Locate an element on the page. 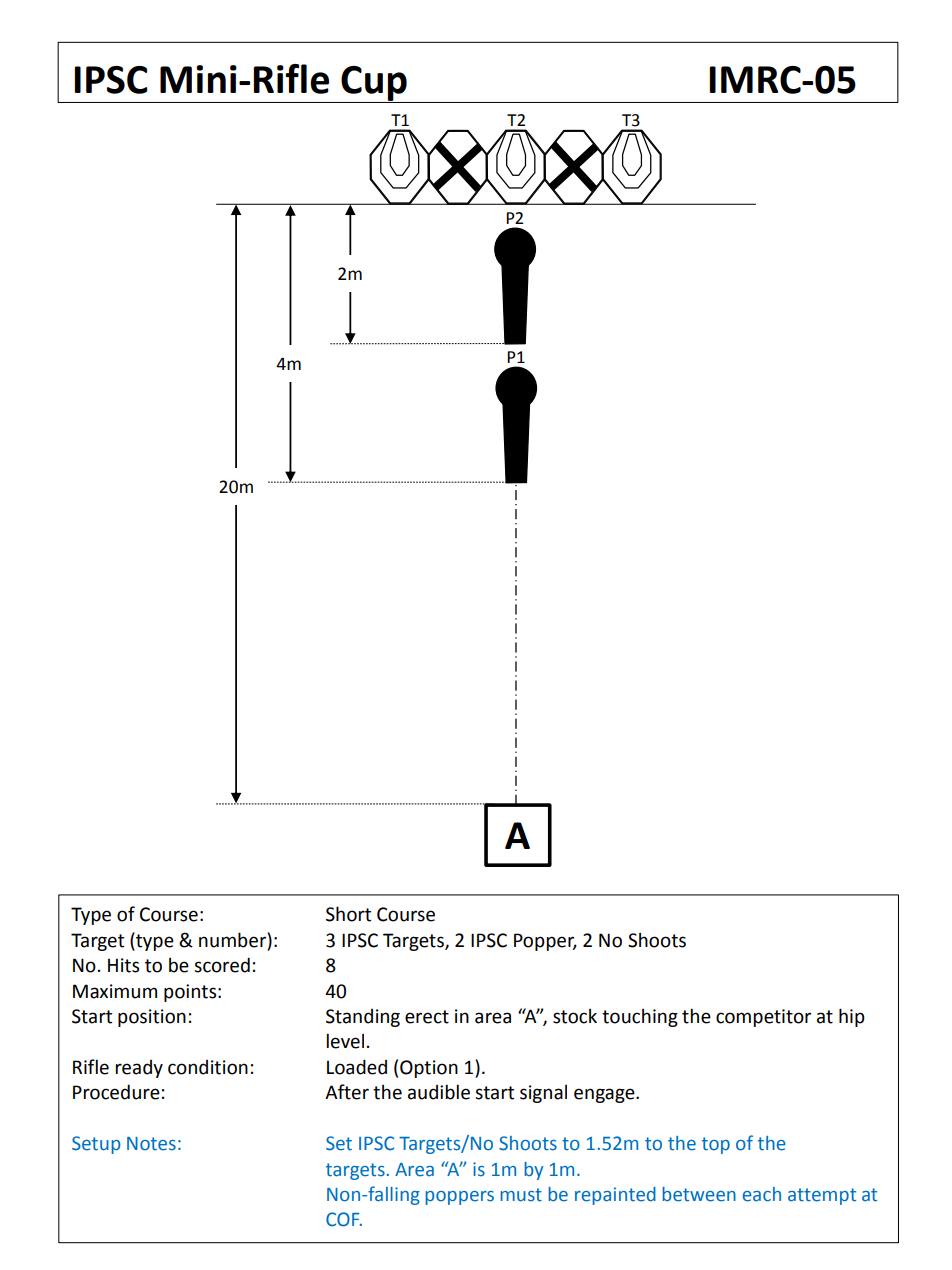 This document has height=1270, width=952. must is located at coordinates (521, 1195).
